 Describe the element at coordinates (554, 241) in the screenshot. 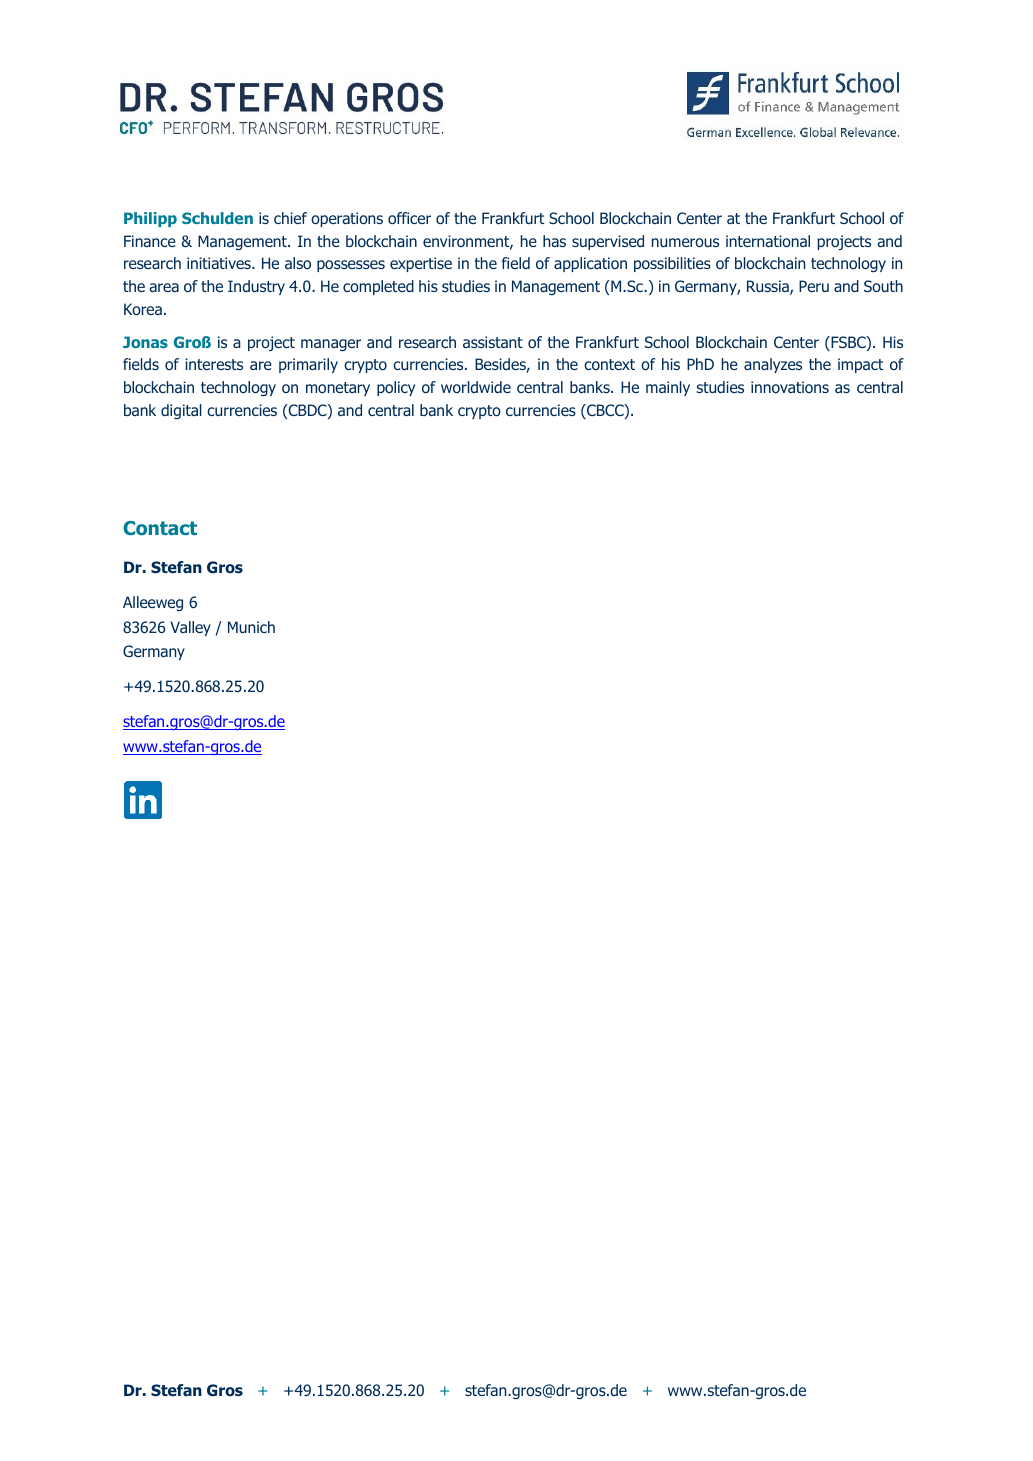

I see `has` at that location.
